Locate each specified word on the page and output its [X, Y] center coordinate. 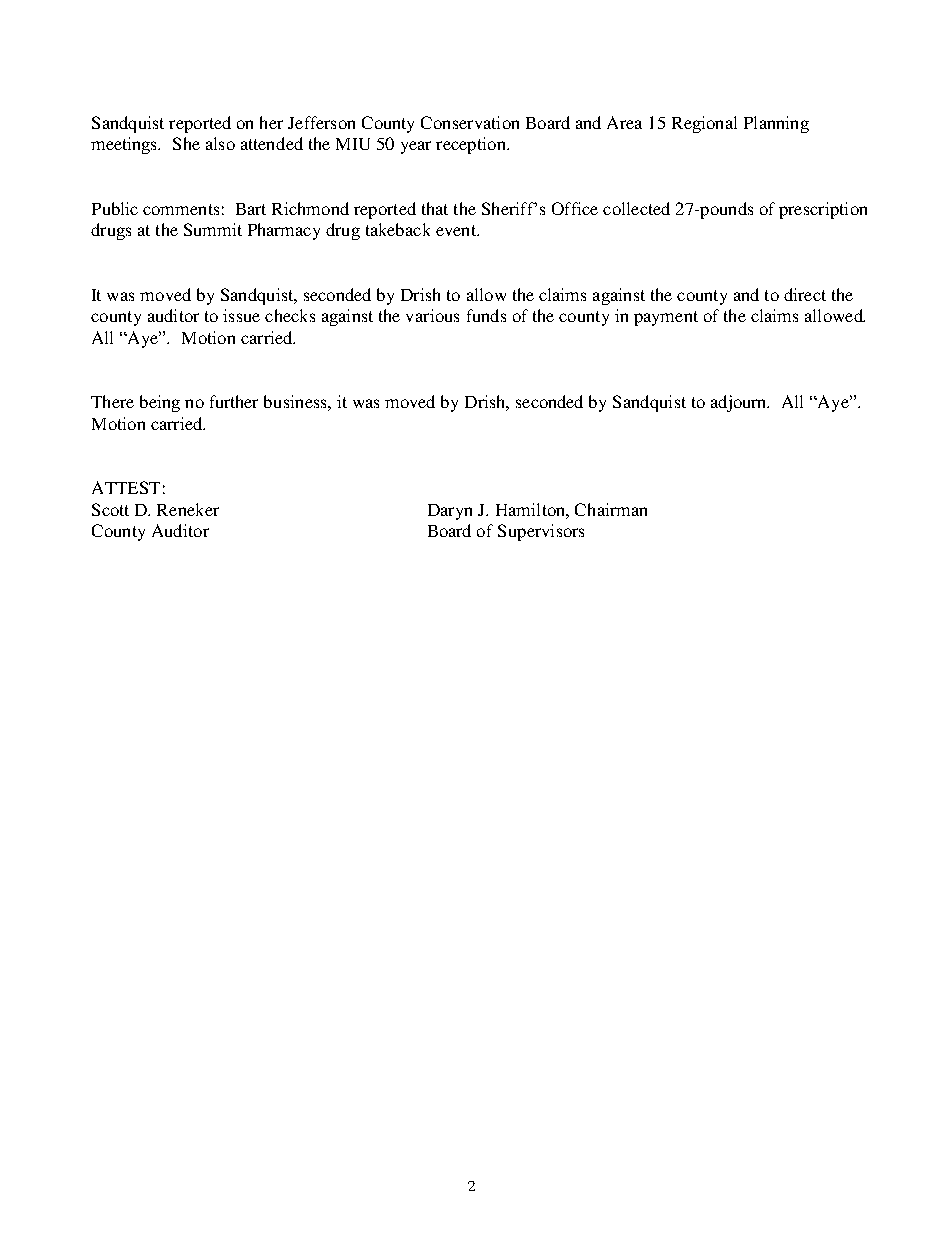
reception [472, 145]
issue [241, 315]
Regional [704, 124]
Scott [110, 509]
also [220, 143]
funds [486, 315]
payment [666, 318]
